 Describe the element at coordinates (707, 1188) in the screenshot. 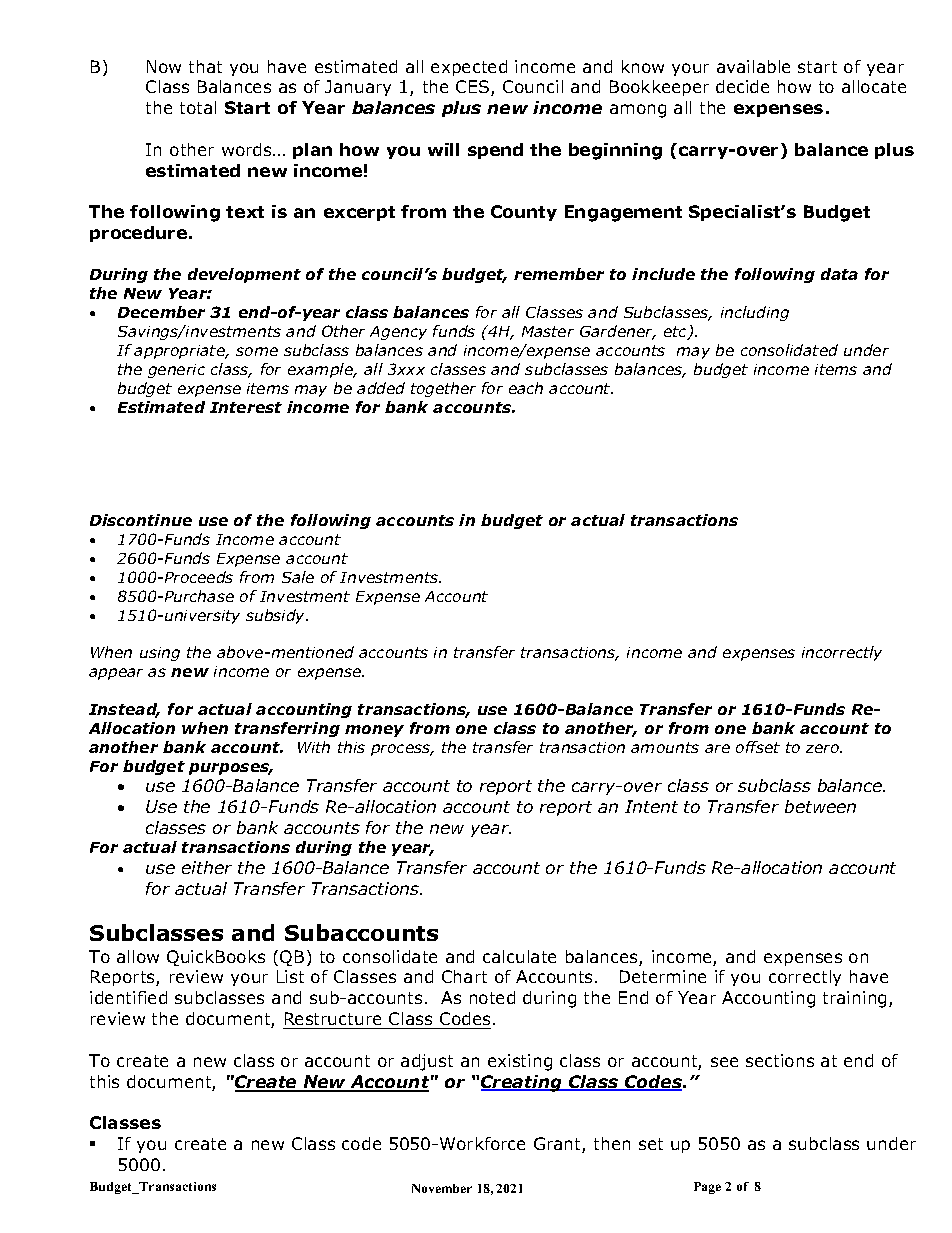

I see `Page` at that location.
